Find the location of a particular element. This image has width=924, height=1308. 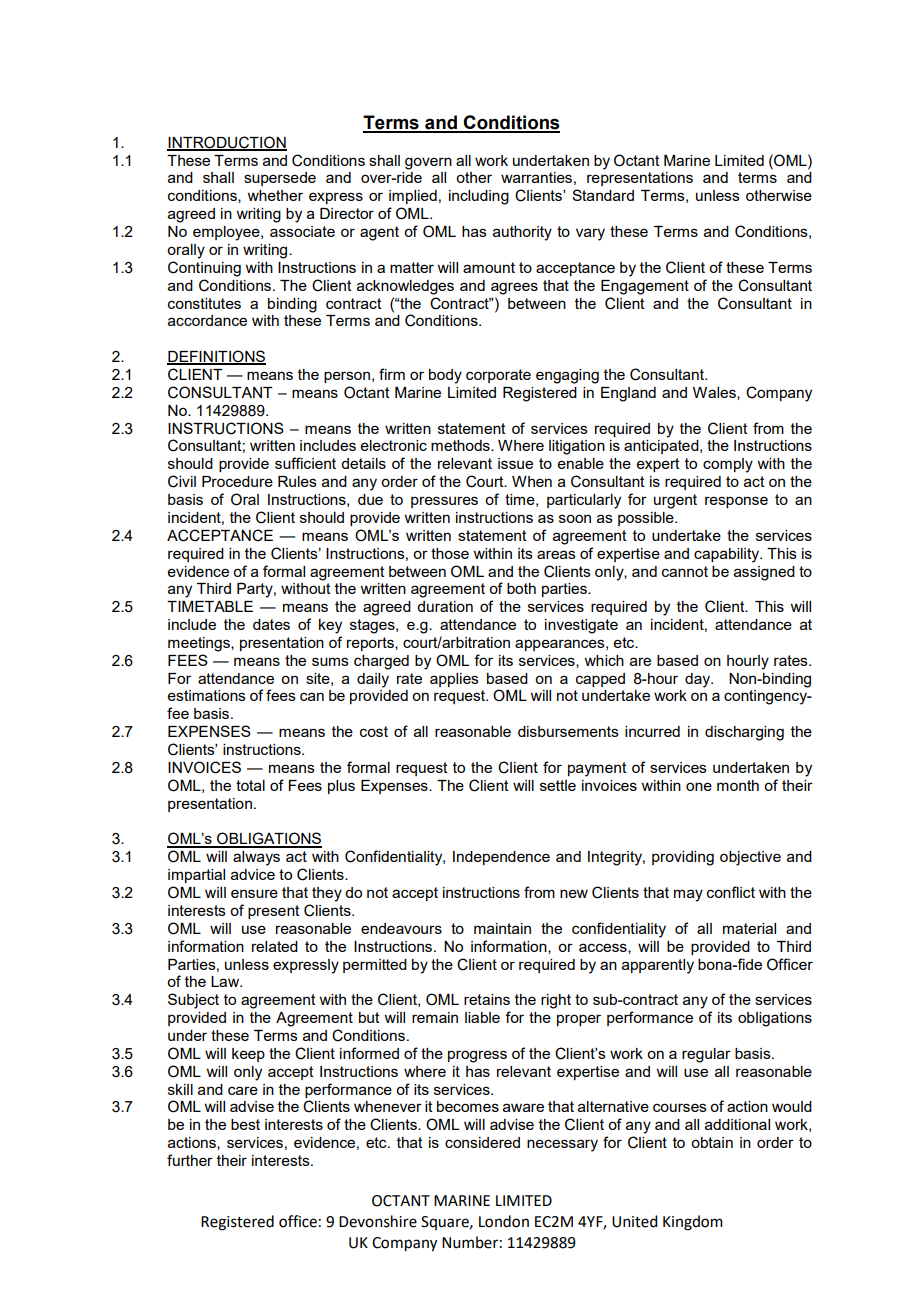

London is located at coordinates (504, 1221).
